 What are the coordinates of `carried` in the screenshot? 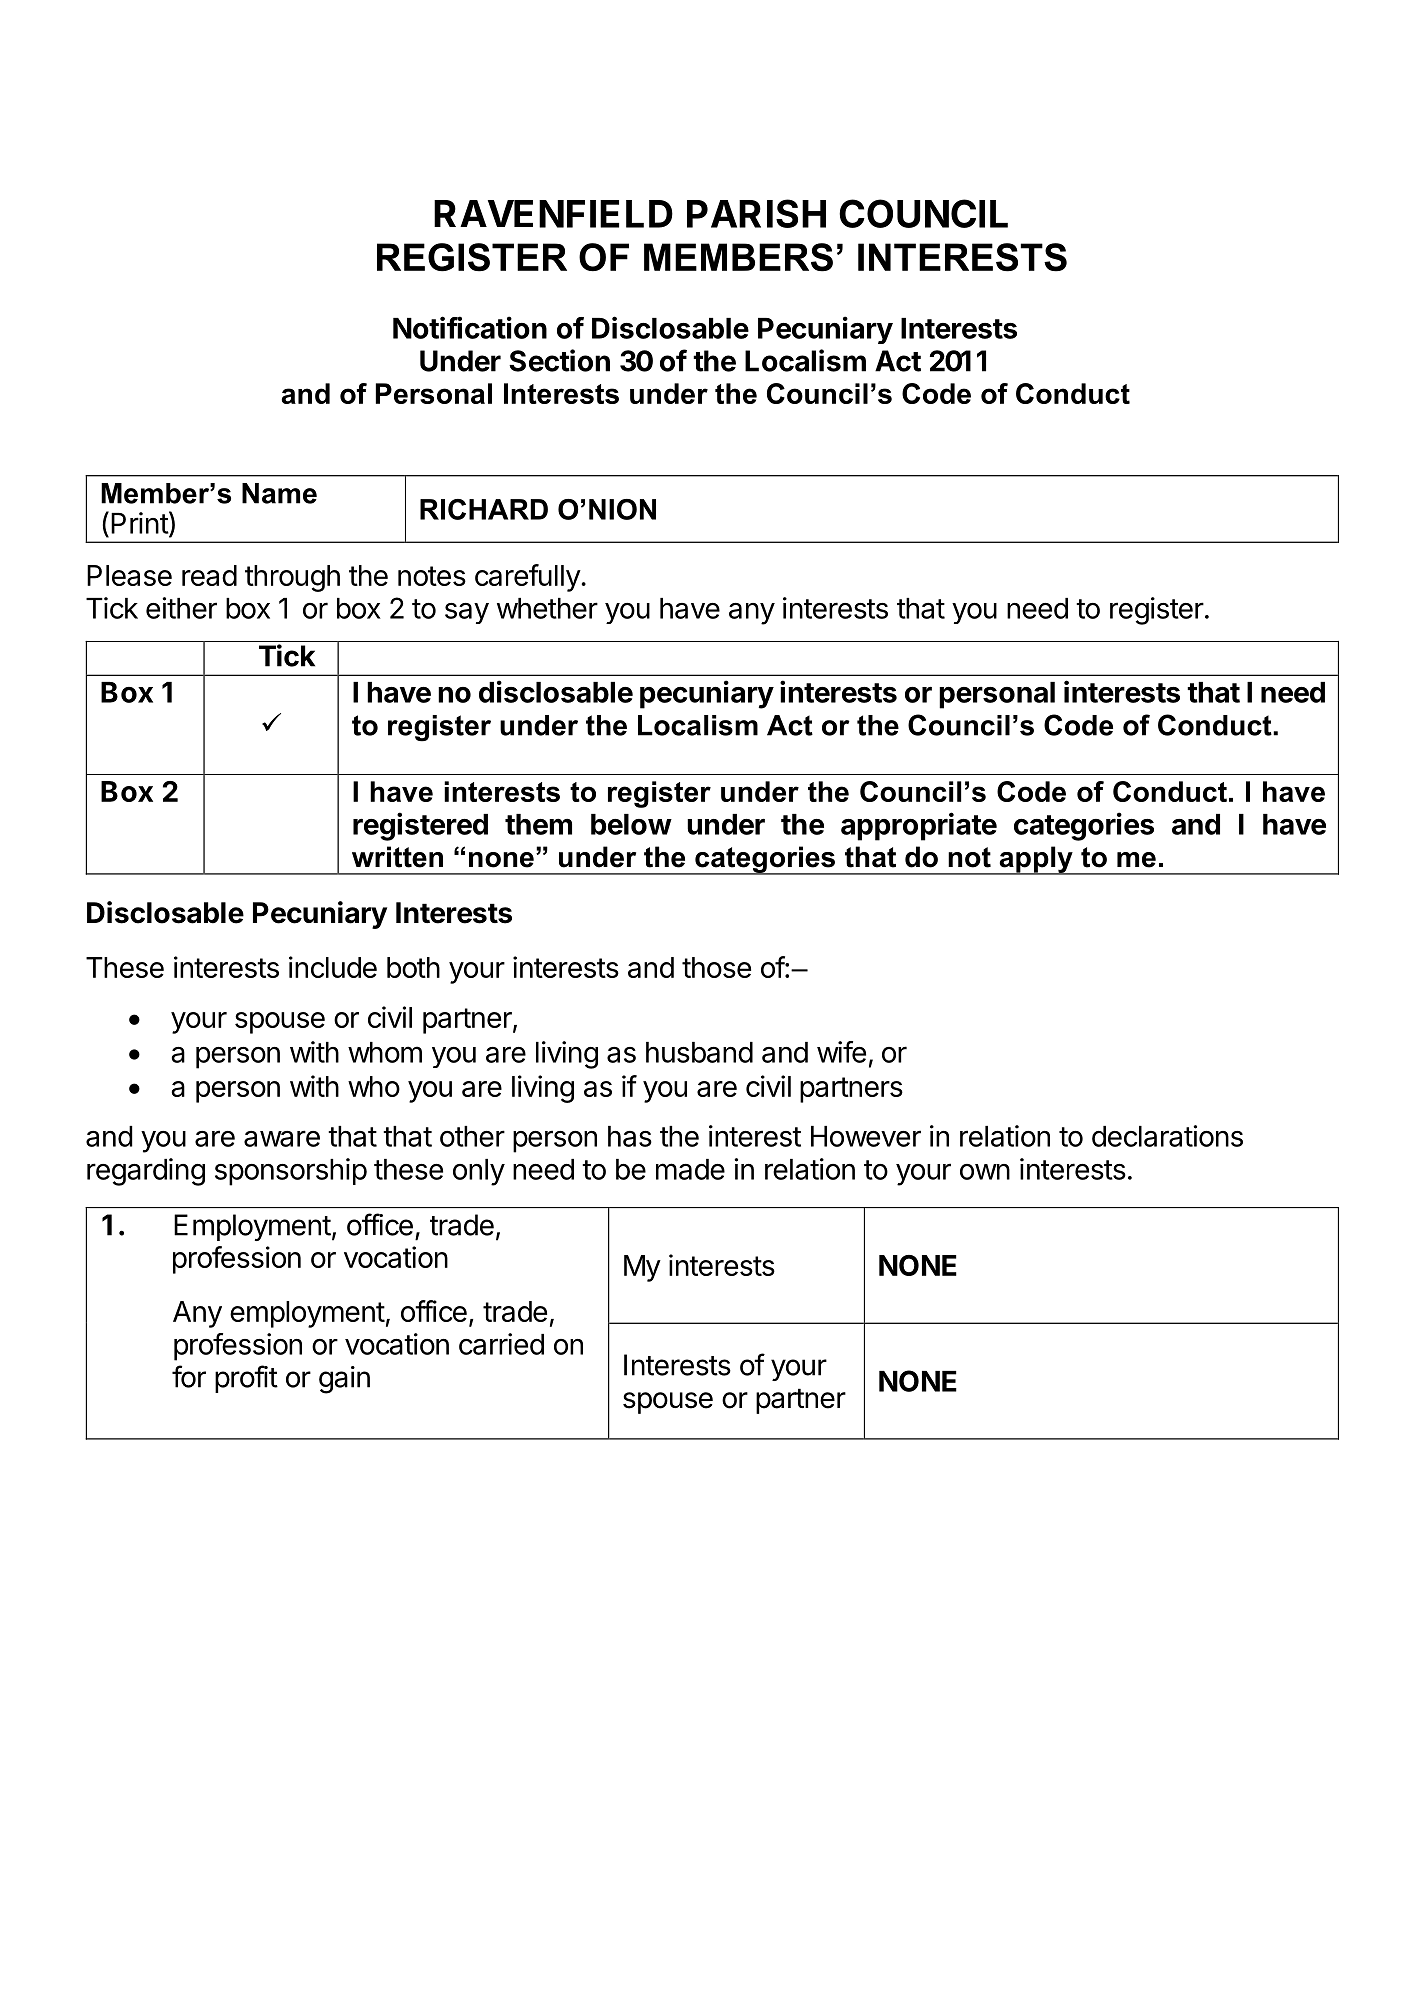 It's located at (501, 1344).
